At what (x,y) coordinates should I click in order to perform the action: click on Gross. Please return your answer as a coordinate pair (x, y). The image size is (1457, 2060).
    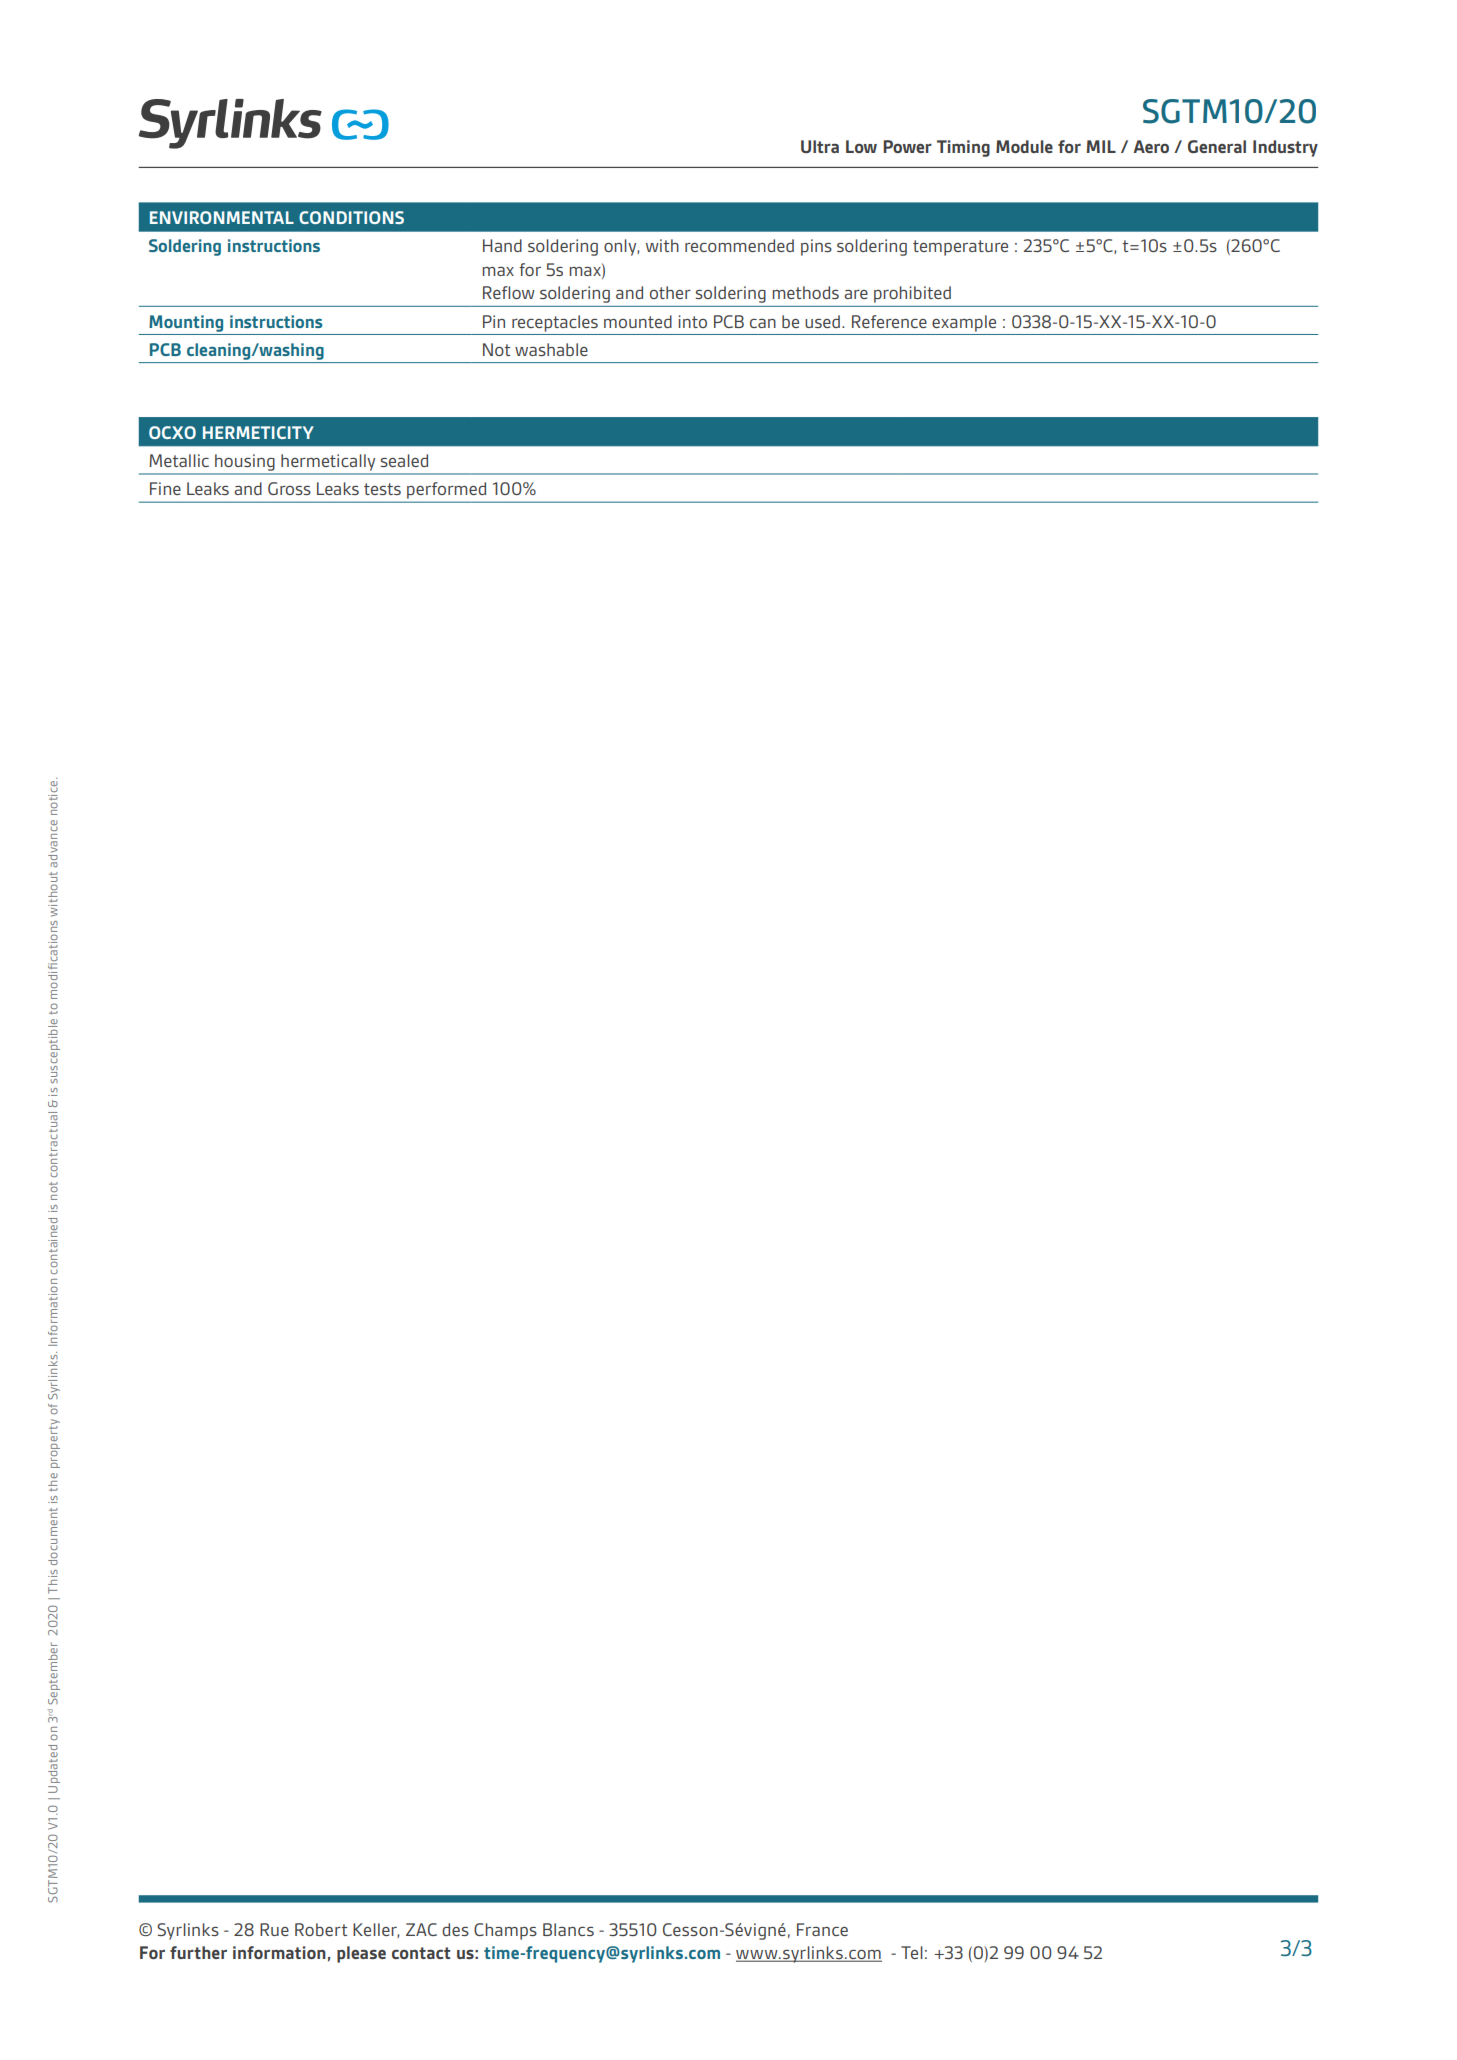
    Looking at the image, I should click on (289, 488).
